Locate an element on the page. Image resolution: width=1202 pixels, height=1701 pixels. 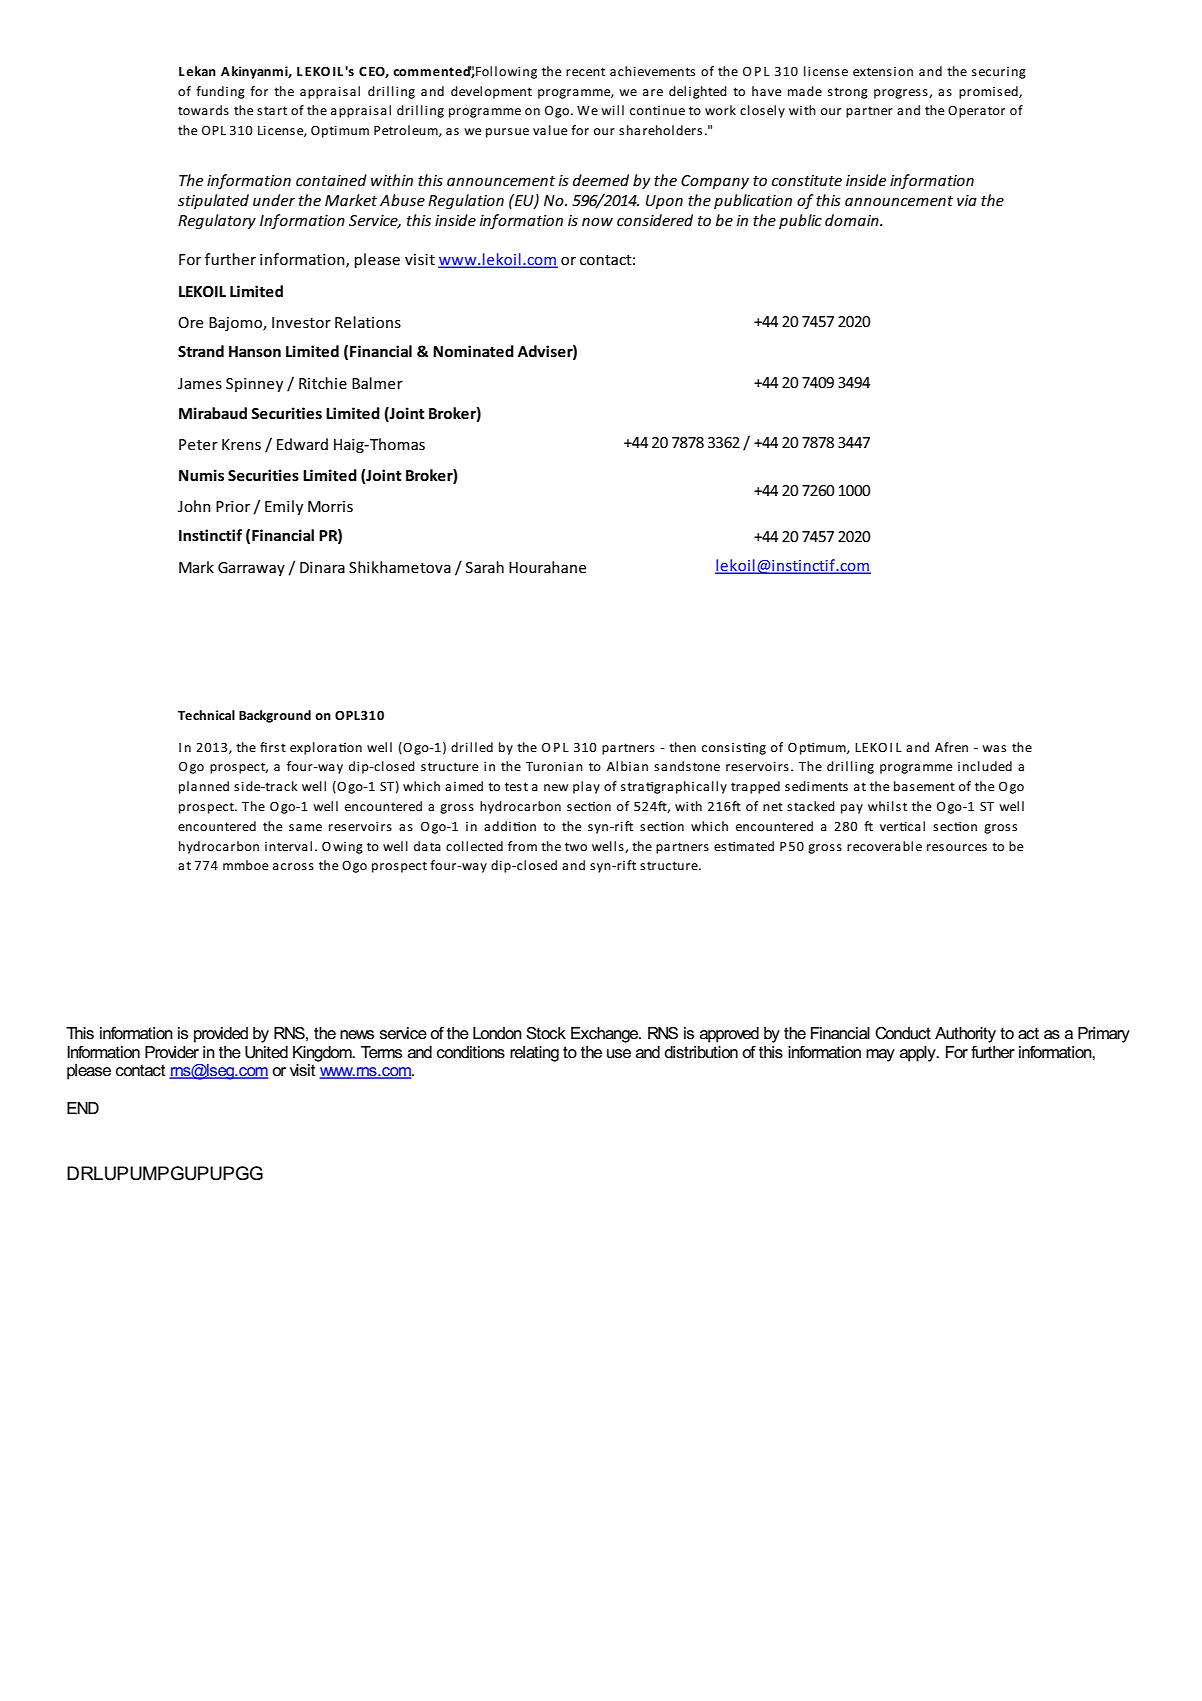
Ore is located at coordinates (190, 322).
